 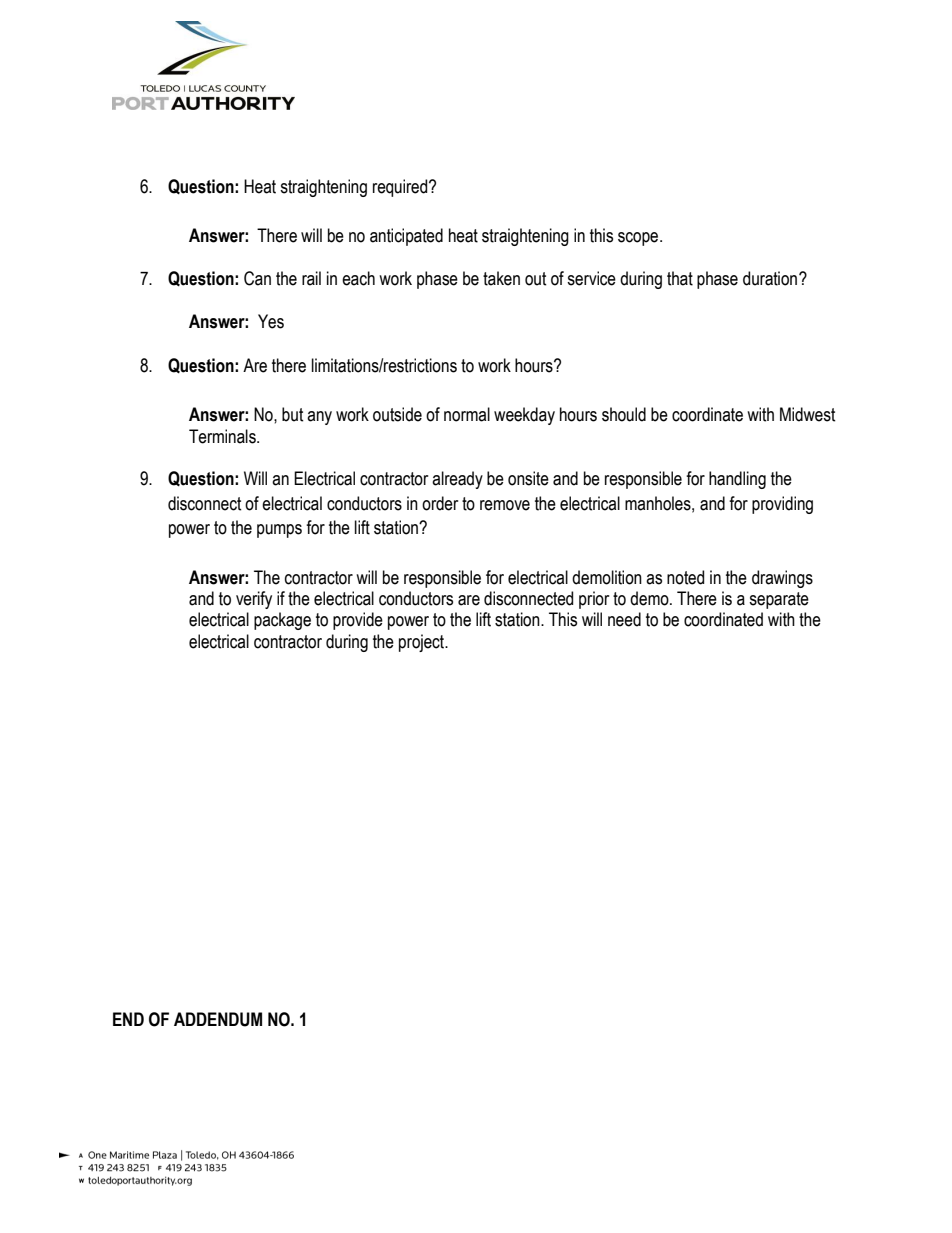 I want to click on duration, so click(x=771, y=278).
